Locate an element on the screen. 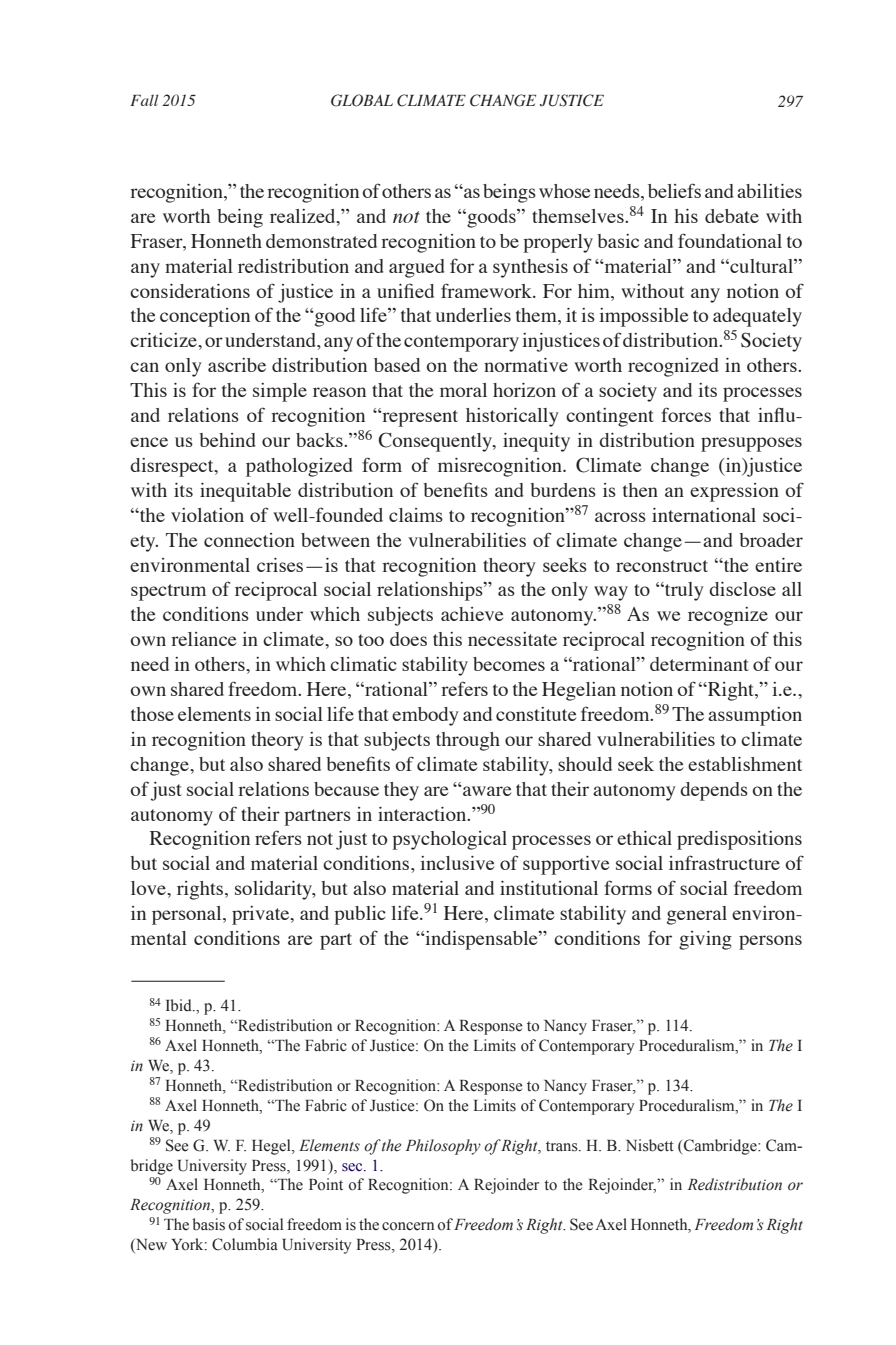 This screenshot has width=896, height=1345. behind is located at coordinates (227, 440).
